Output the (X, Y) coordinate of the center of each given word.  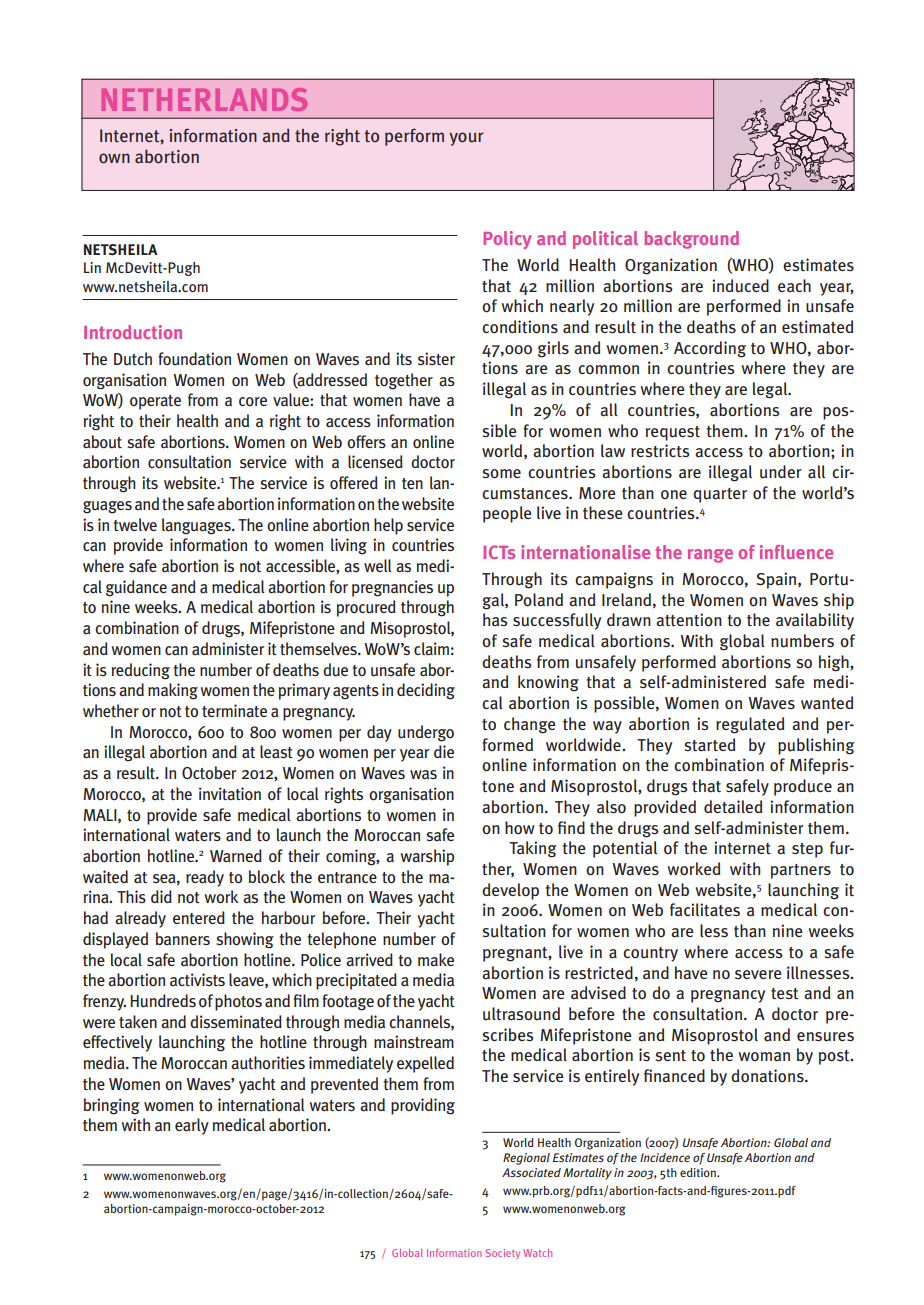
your (466, 139)
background (691, 240)
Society (503, 1254)
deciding (426, 691)
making (173, 691)
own (114, 158)
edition (699, 1172)
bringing (112, 1106)
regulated (750, 725)
